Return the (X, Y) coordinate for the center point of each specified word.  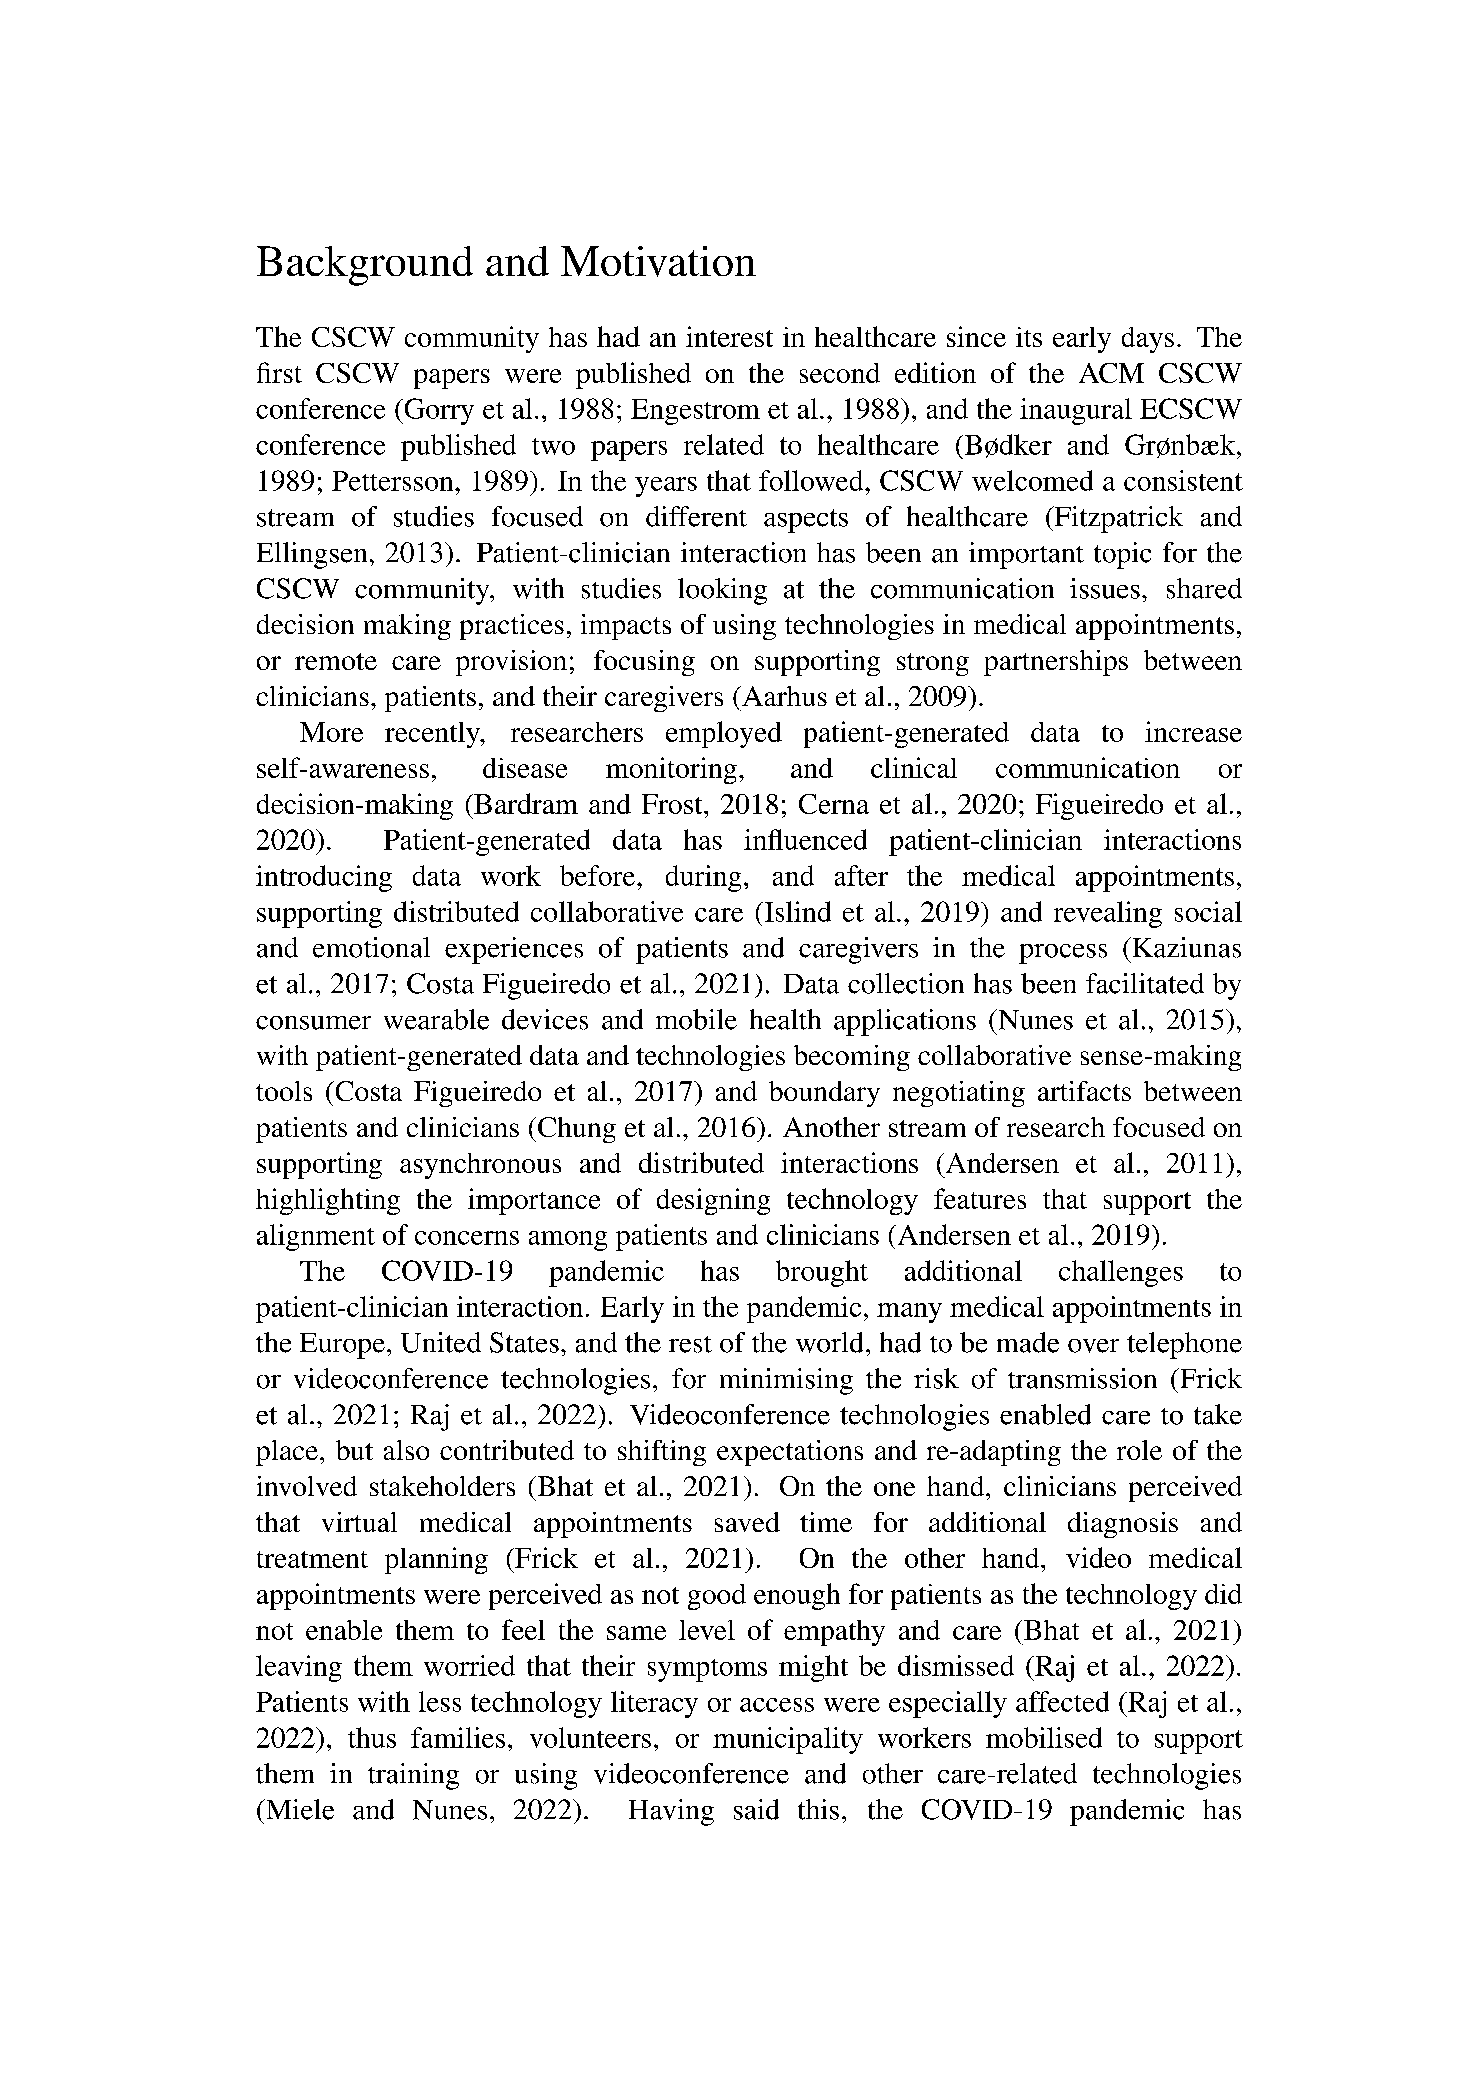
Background (365, 266)
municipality (788, 1740)
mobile (696, 1019)
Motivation (658, 261)
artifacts (1084, 1091)
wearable (436, 1019)
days (1148, 340)
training (413, 1776)
